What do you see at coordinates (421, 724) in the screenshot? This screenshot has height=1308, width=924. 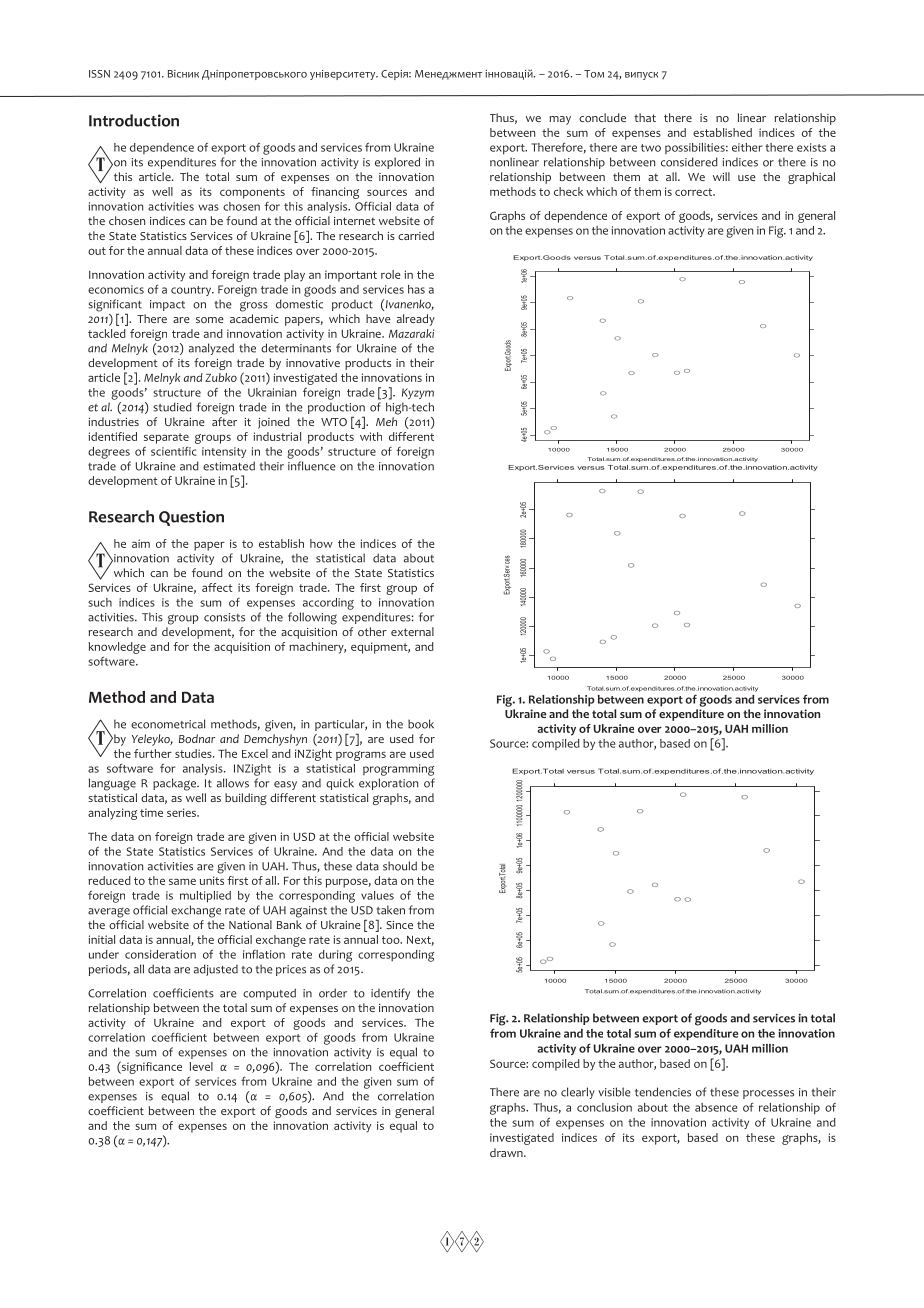 I see `book` at bounding box center [421, 724].
